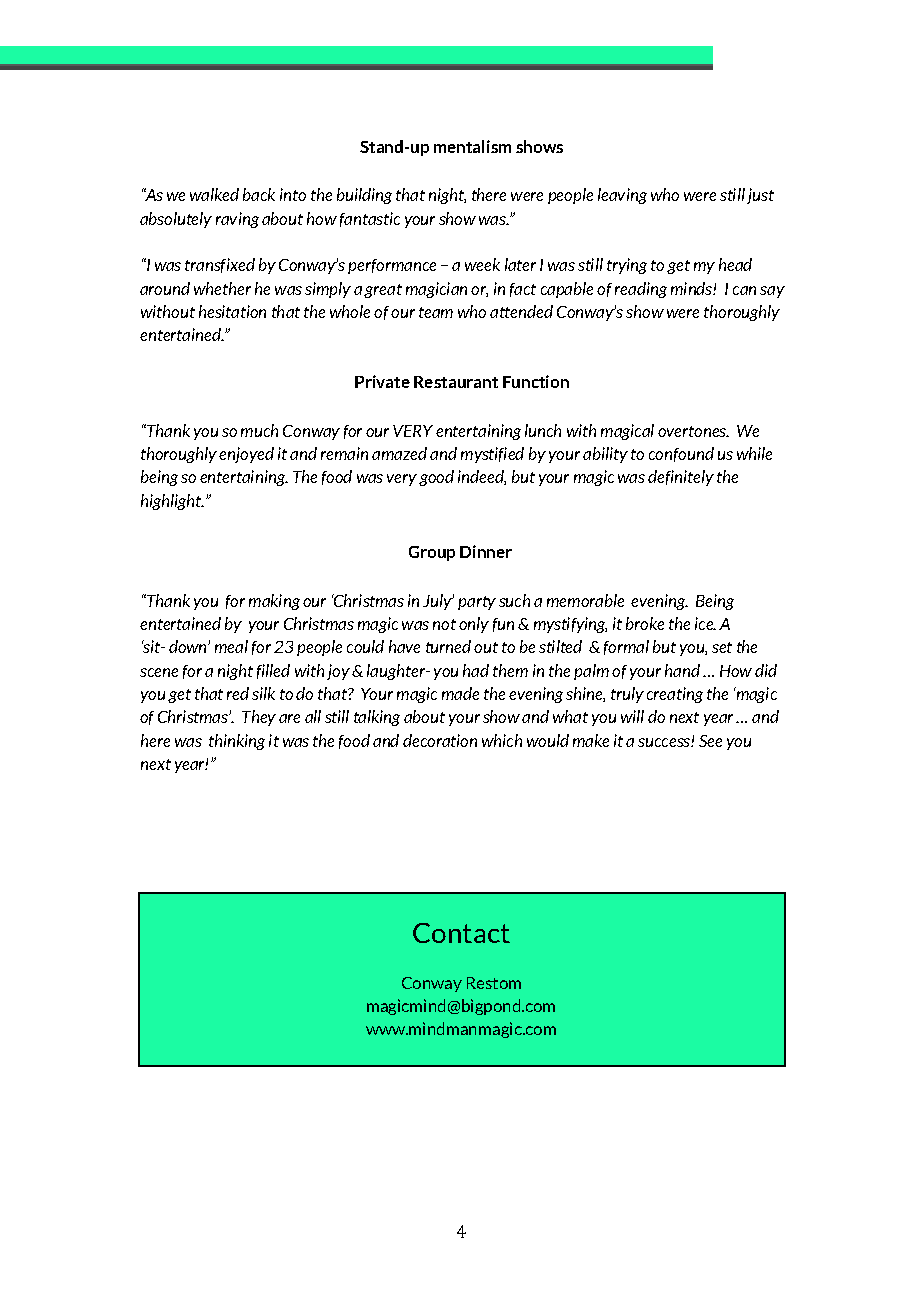 The height and width of the image is (1308, 924). Describe the element at coordinates (440, 740) in the image. I see `decoration` at that location.
